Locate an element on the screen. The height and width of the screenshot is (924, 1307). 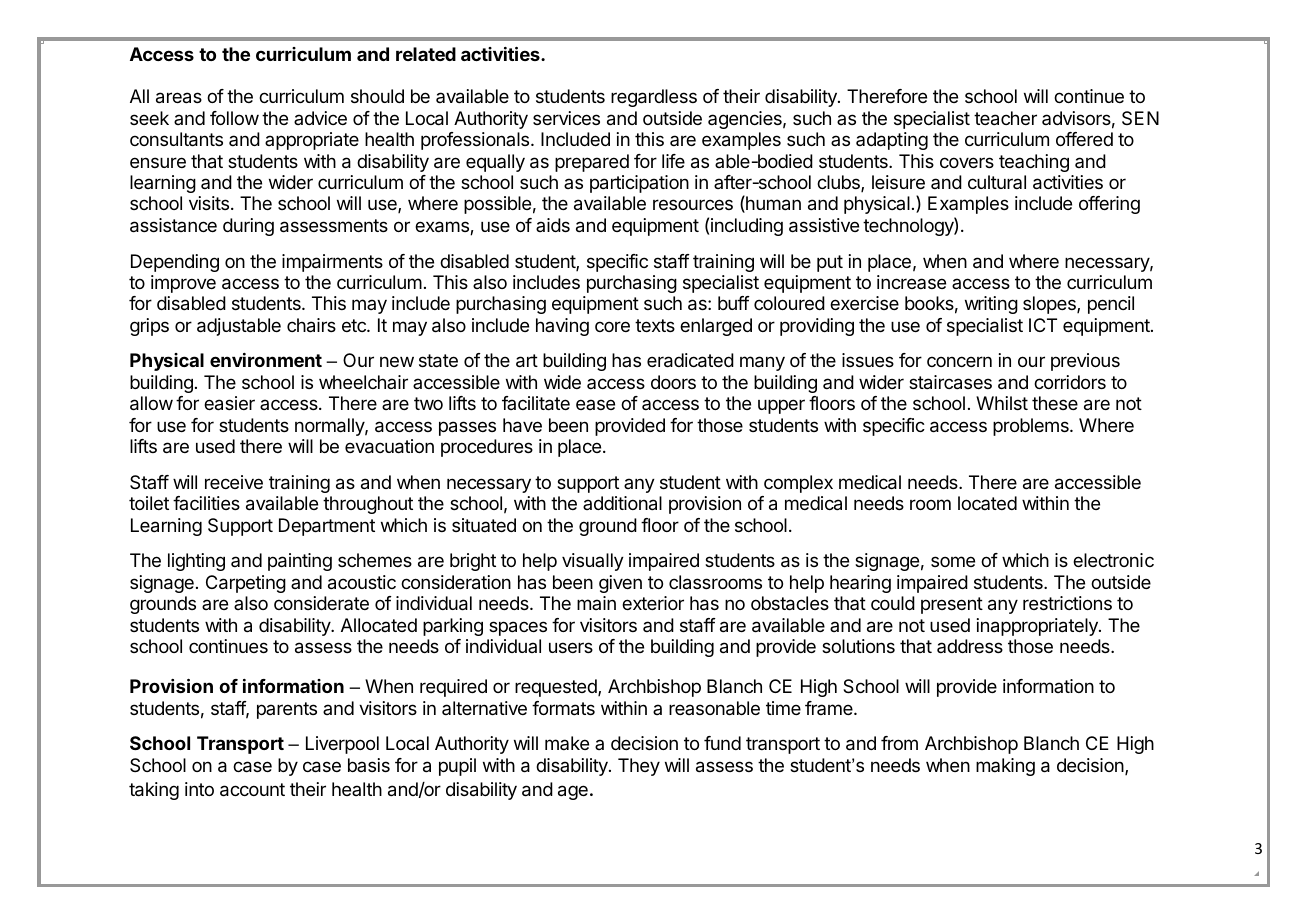
regardless is located at coordinates (654, 98).
